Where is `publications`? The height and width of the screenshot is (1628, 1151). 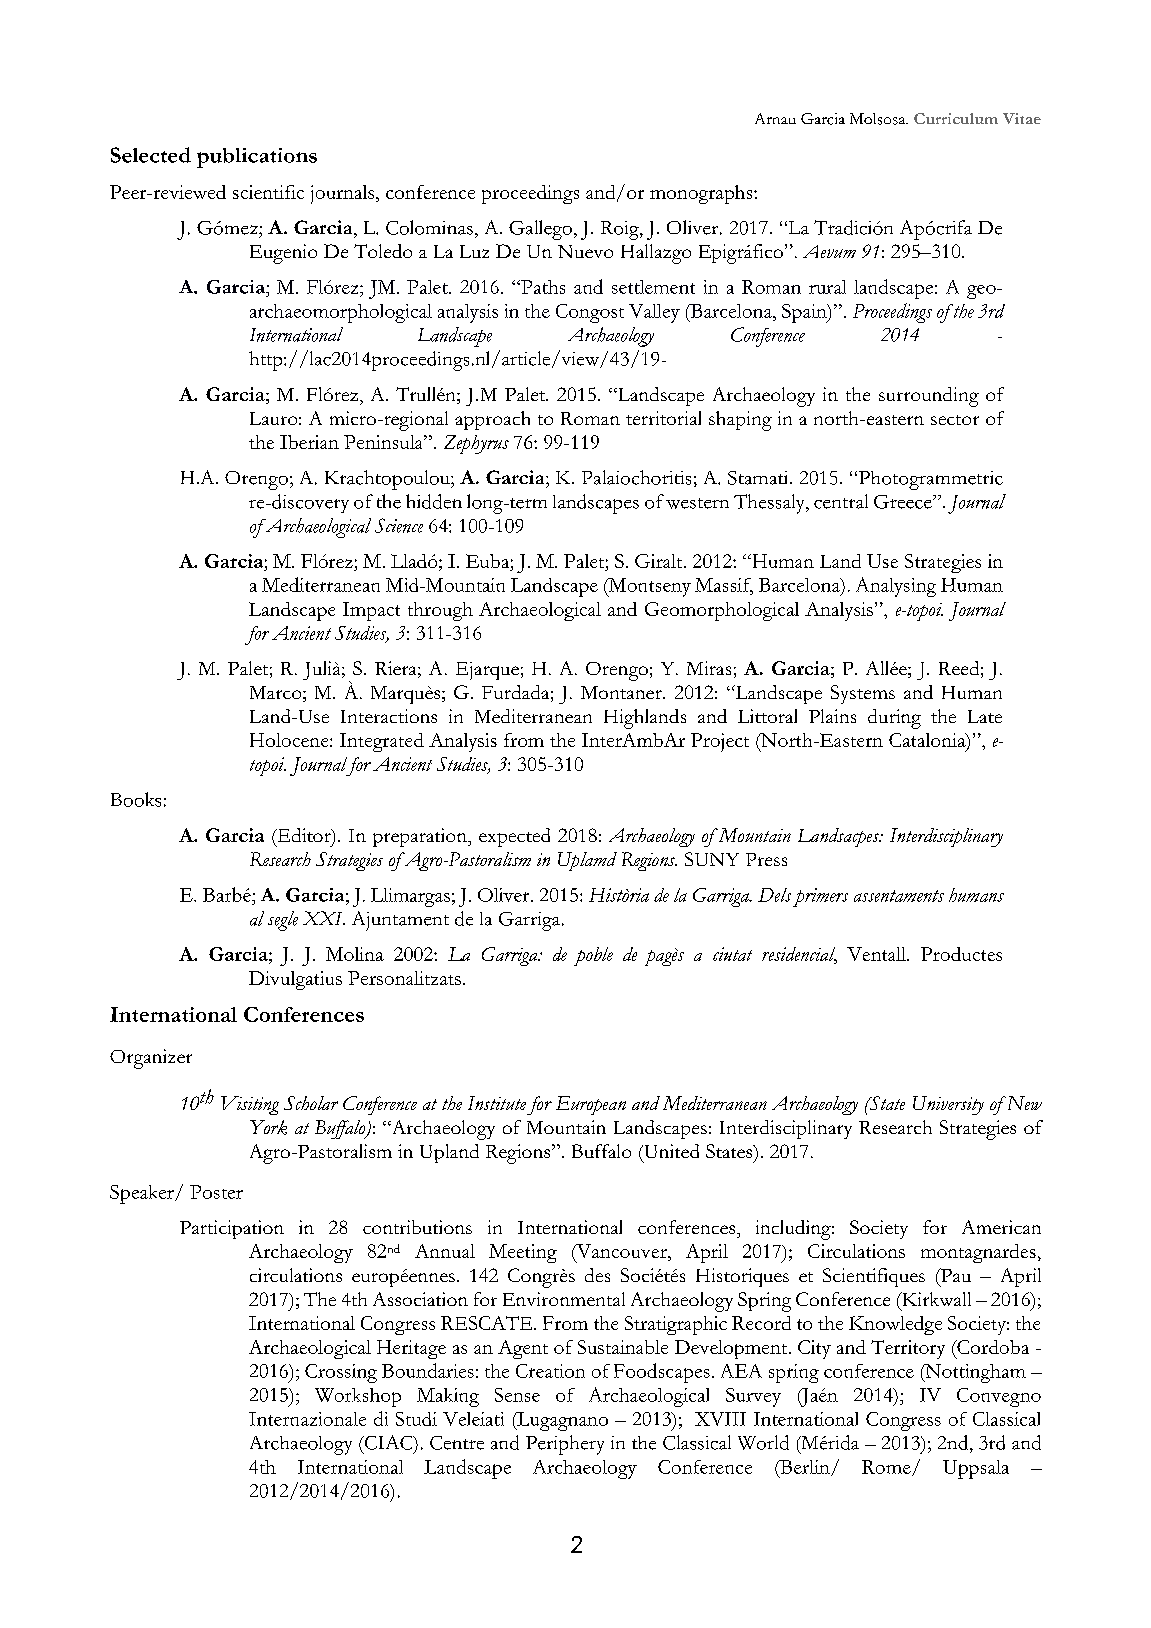
publications is located at coordinates (257, 158).
